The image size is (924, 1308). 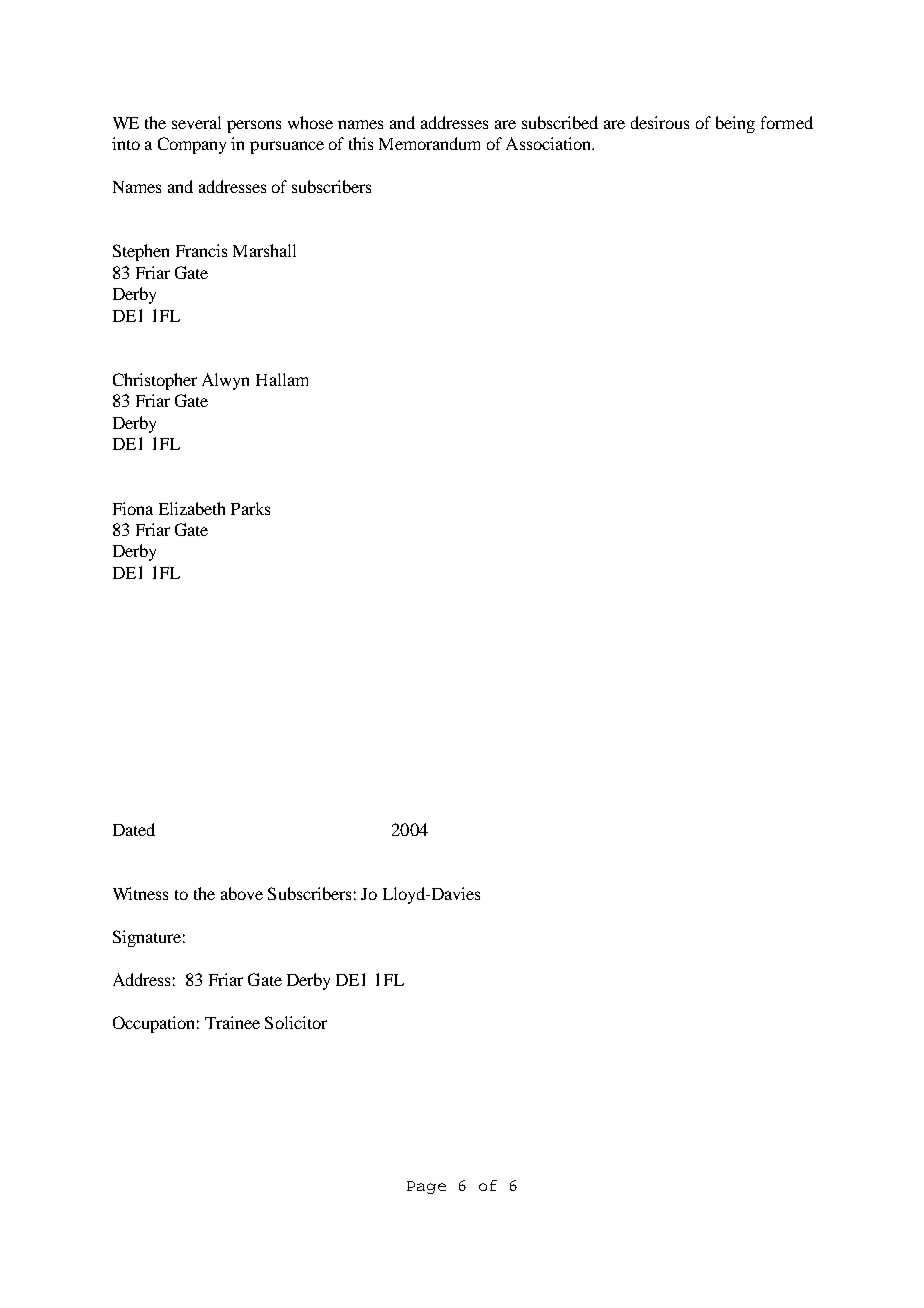 I want to click on Trainee, so click(x=232, y=1022).
